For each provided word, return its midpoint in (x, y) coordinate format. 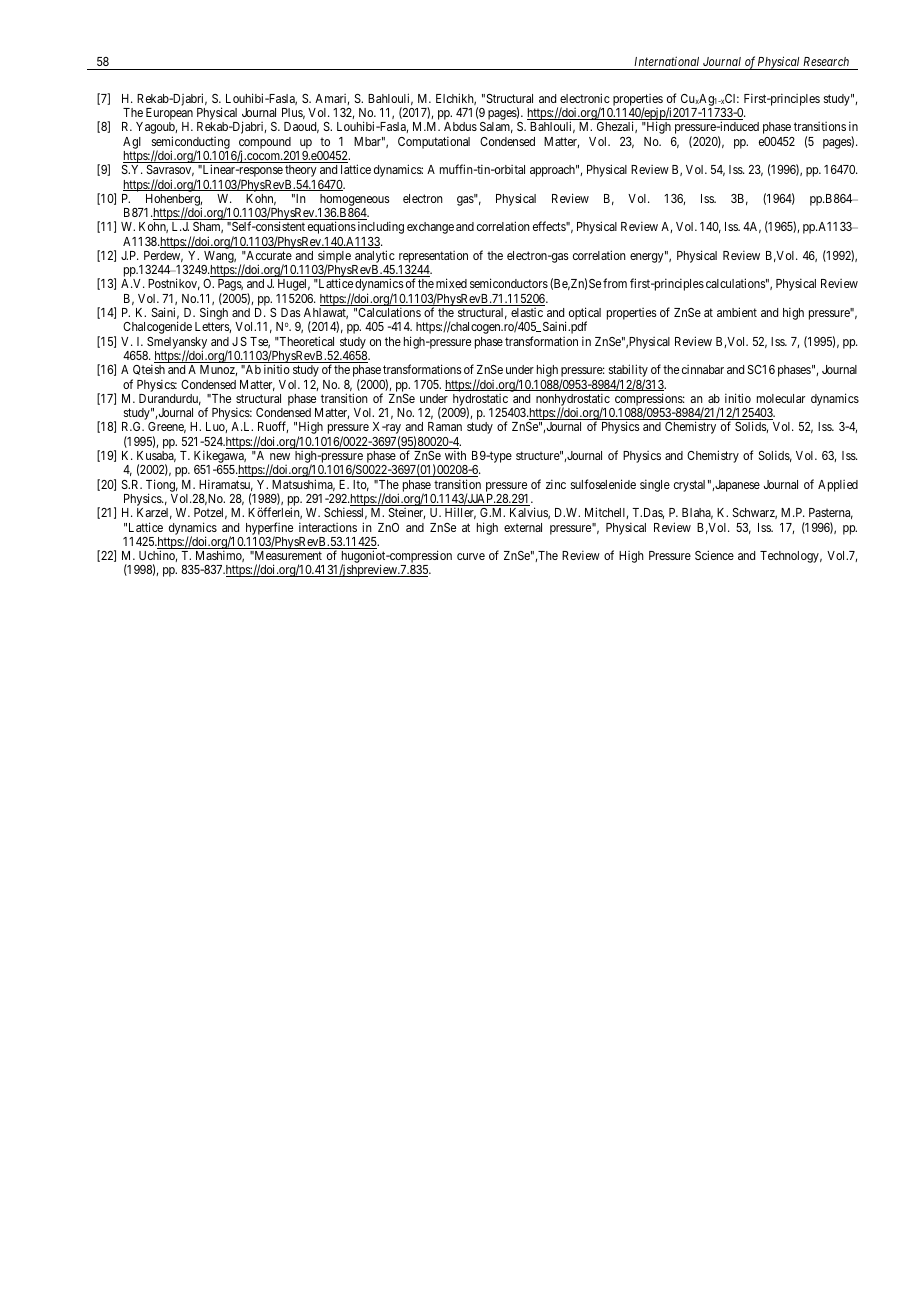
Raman (445, 426)
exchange (430, 228)
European (169, 115)
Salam (496, 127)
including (381, 227)
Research (826, 61)
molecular (781, 398)
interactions (328, 527)
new (280, 456)
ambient (737, 312)
